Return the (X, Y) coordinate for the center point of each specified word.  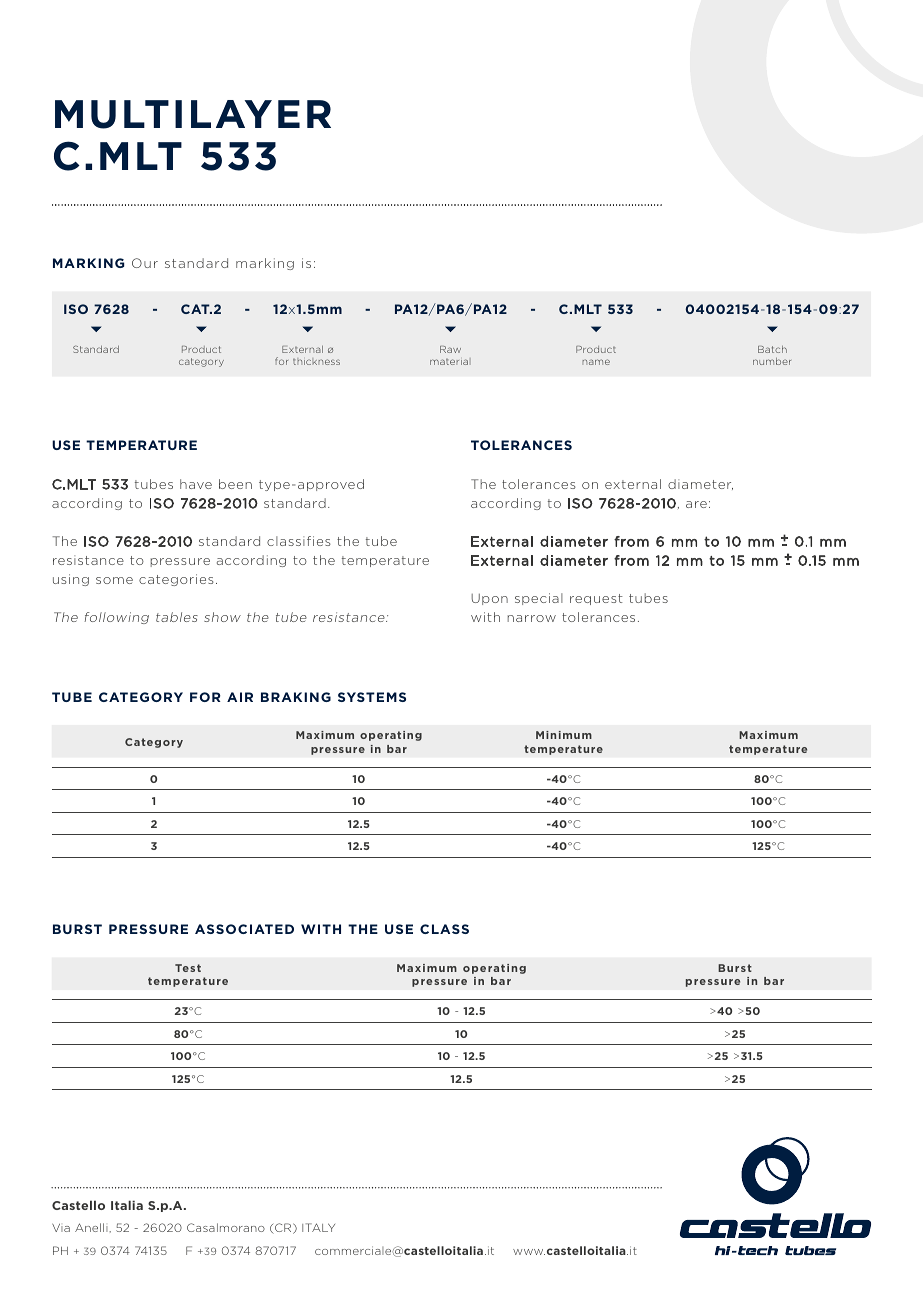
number (772, 361)
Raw (450, 349)
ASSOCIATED (244, 929)
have (196, 484)
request (596, 599)
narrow (532, 618)
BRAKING (296, 697)
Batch (772, 349)
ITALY (318, 1227)
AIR (240, 697)
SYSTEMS (372, 697)
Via (61, 1228)
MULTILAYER (193, 114)
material (450, 361)
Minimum (564, 735)
